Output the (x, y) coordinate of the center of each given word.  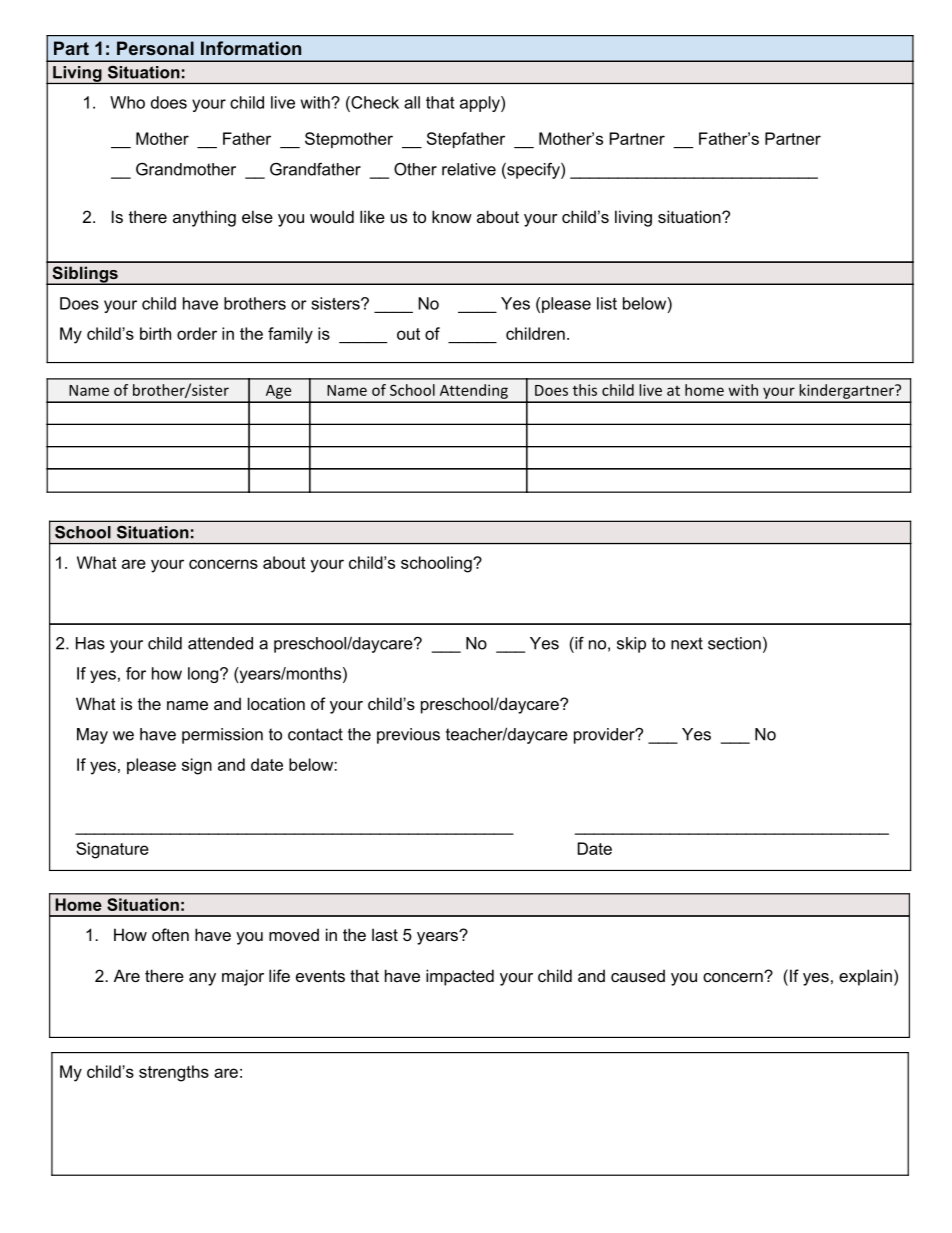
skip (631, 645)
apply (481, 104)
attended (220, 643)
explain (865, 977)
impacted (460, 977)
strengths (174, 1073)
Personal (155, 48)
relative (469, 169)
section (734, 643)
